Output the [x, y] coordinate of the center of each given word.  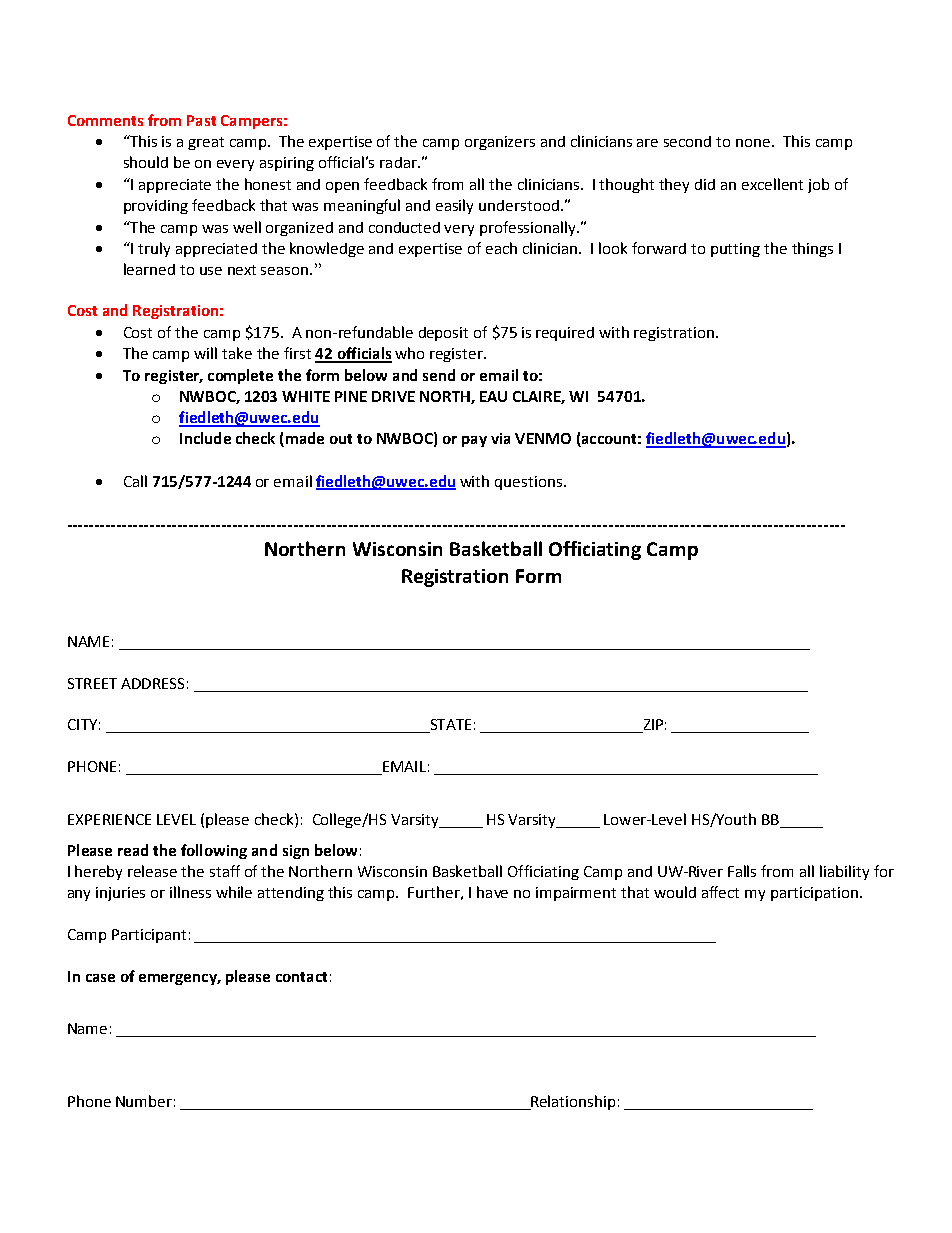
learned [149, 269]
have [492, 892]
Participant [149, 936]
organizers [500, 143]
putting [735, 250]
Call [135, 481]
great [206, 143]
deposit [443, 334]
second [687, 141]
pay [474, 441]
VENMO [543, 438]
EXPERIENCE [109, 819]
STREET [92, 683]
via [500, 438]
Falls [742, 871]
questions [528, 483]
